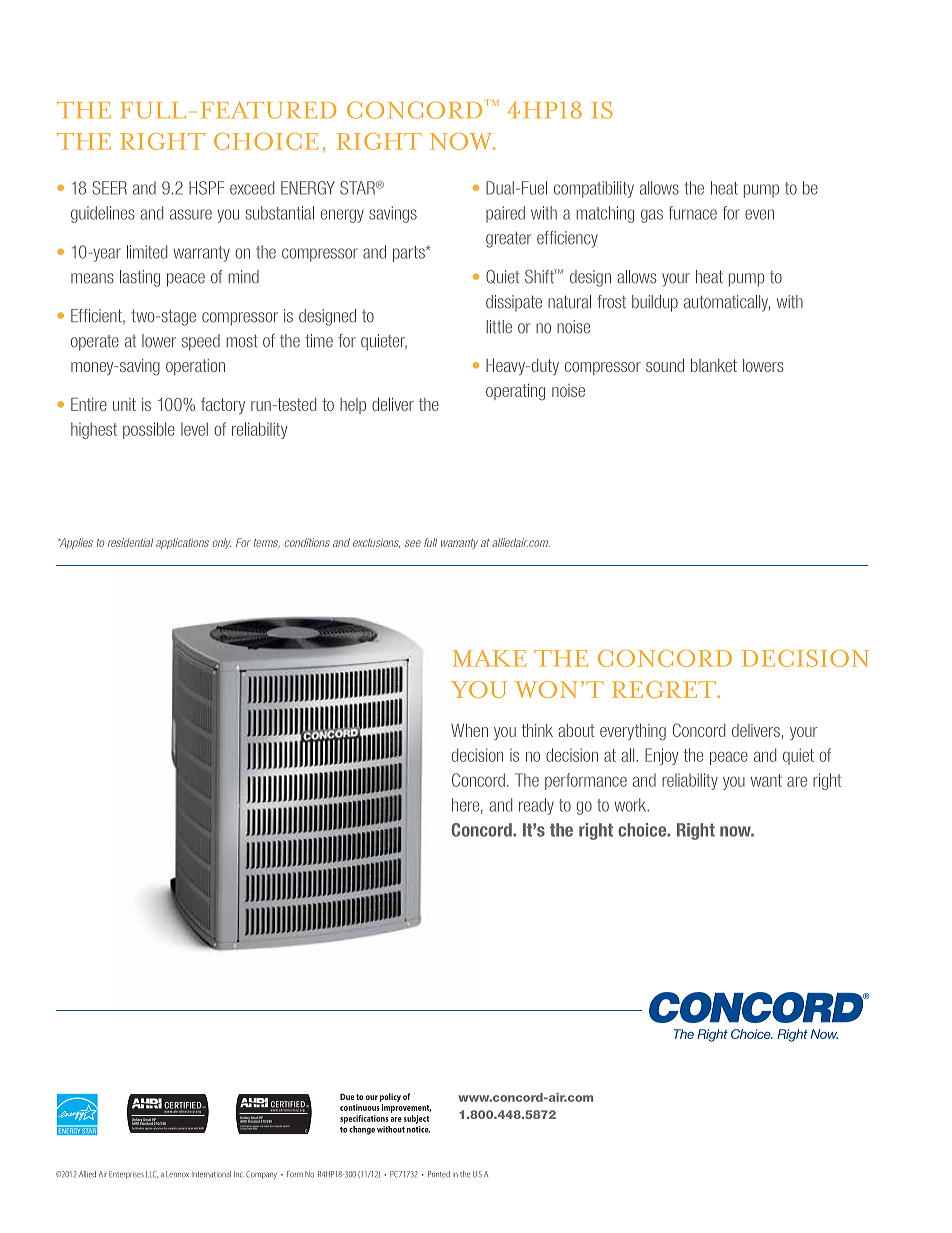 Image resolution: width=952 pixels, height=1233 pixels. Describe the element at coordinates (182, 543) in the image. I see `applications` at that location.
